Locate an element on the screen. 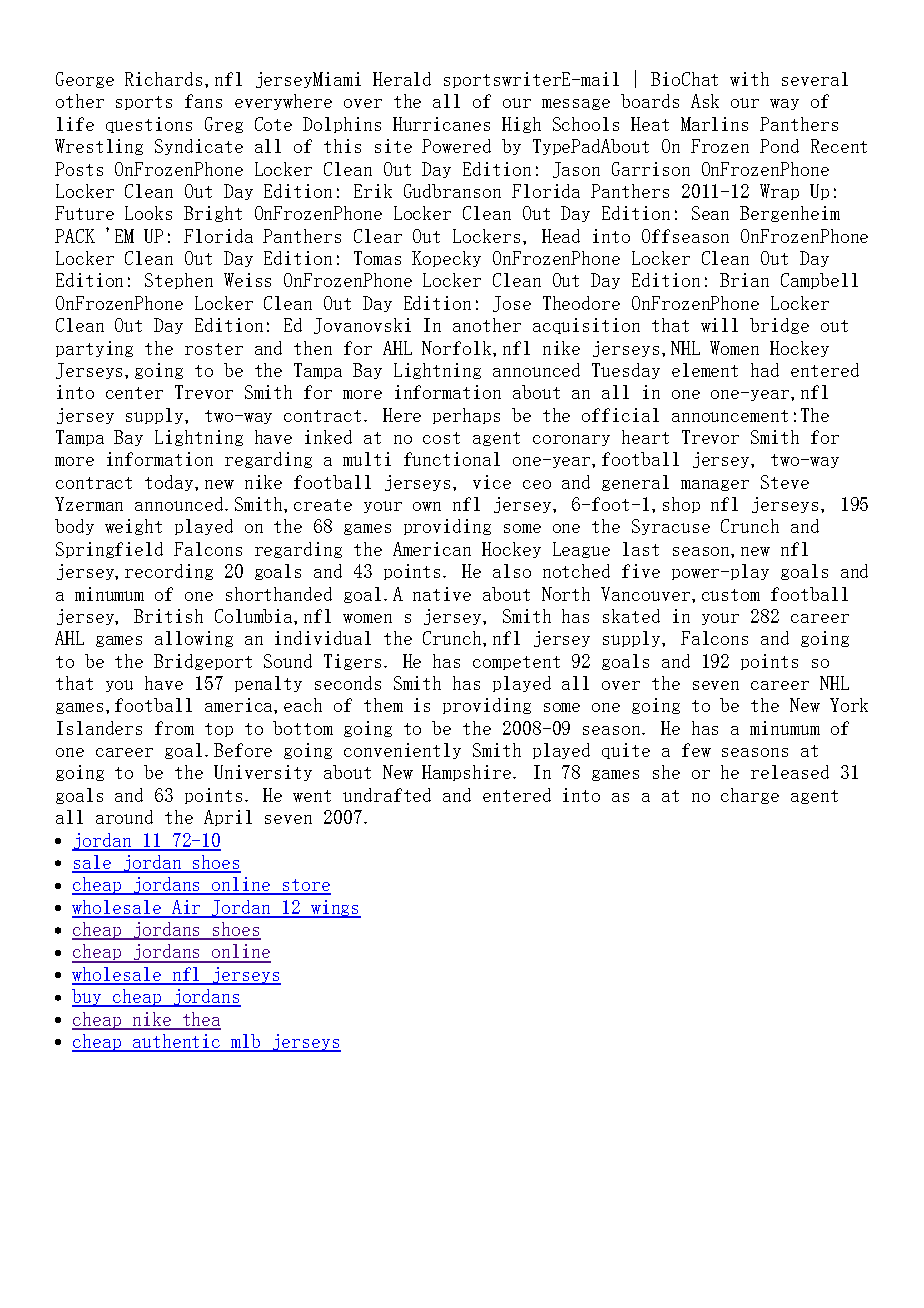 The height and width of the screenshot is (1308, 924). questions is located at coordinates (149, 125).
